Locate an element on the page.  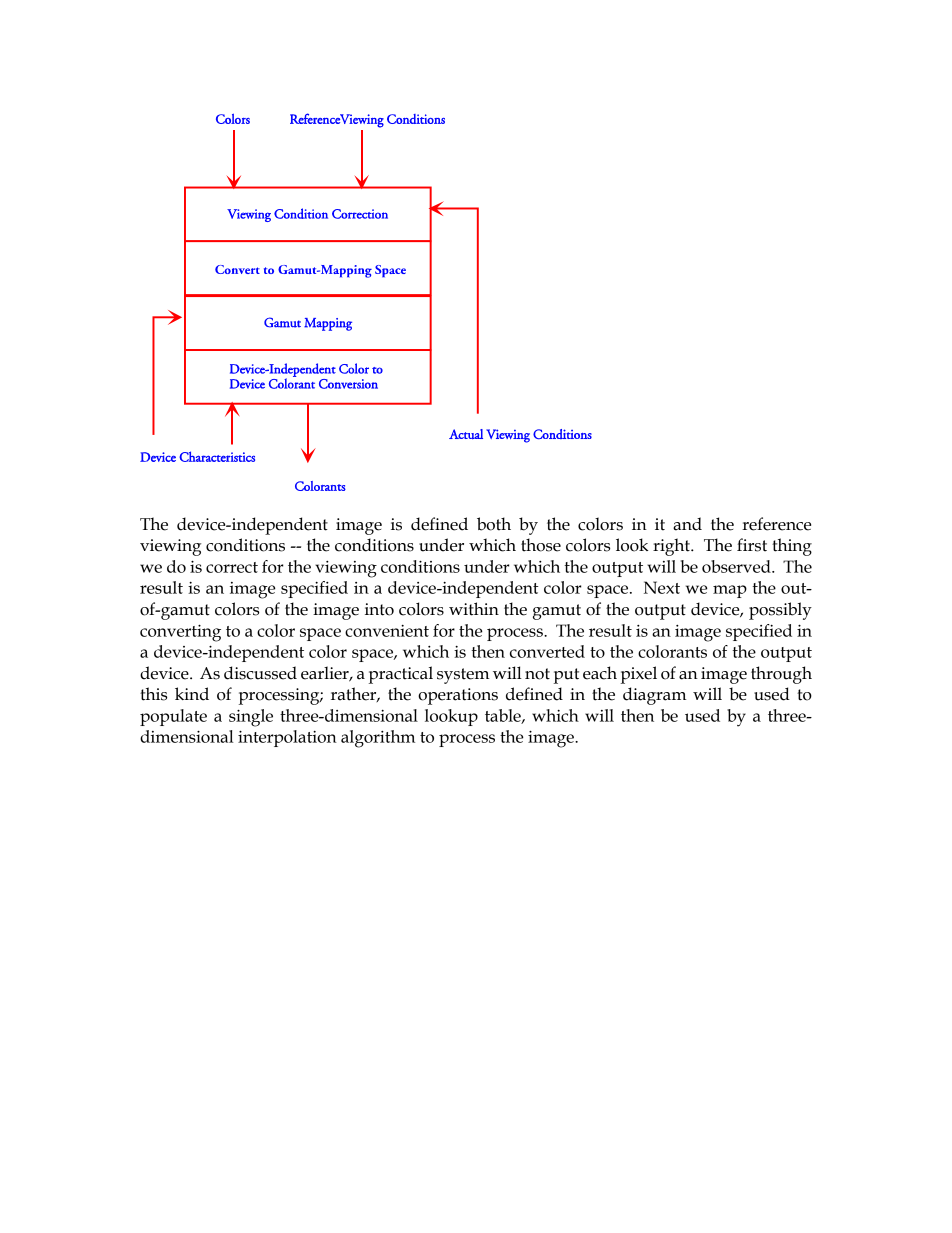
diagram is located at coordinates (654, 696).
